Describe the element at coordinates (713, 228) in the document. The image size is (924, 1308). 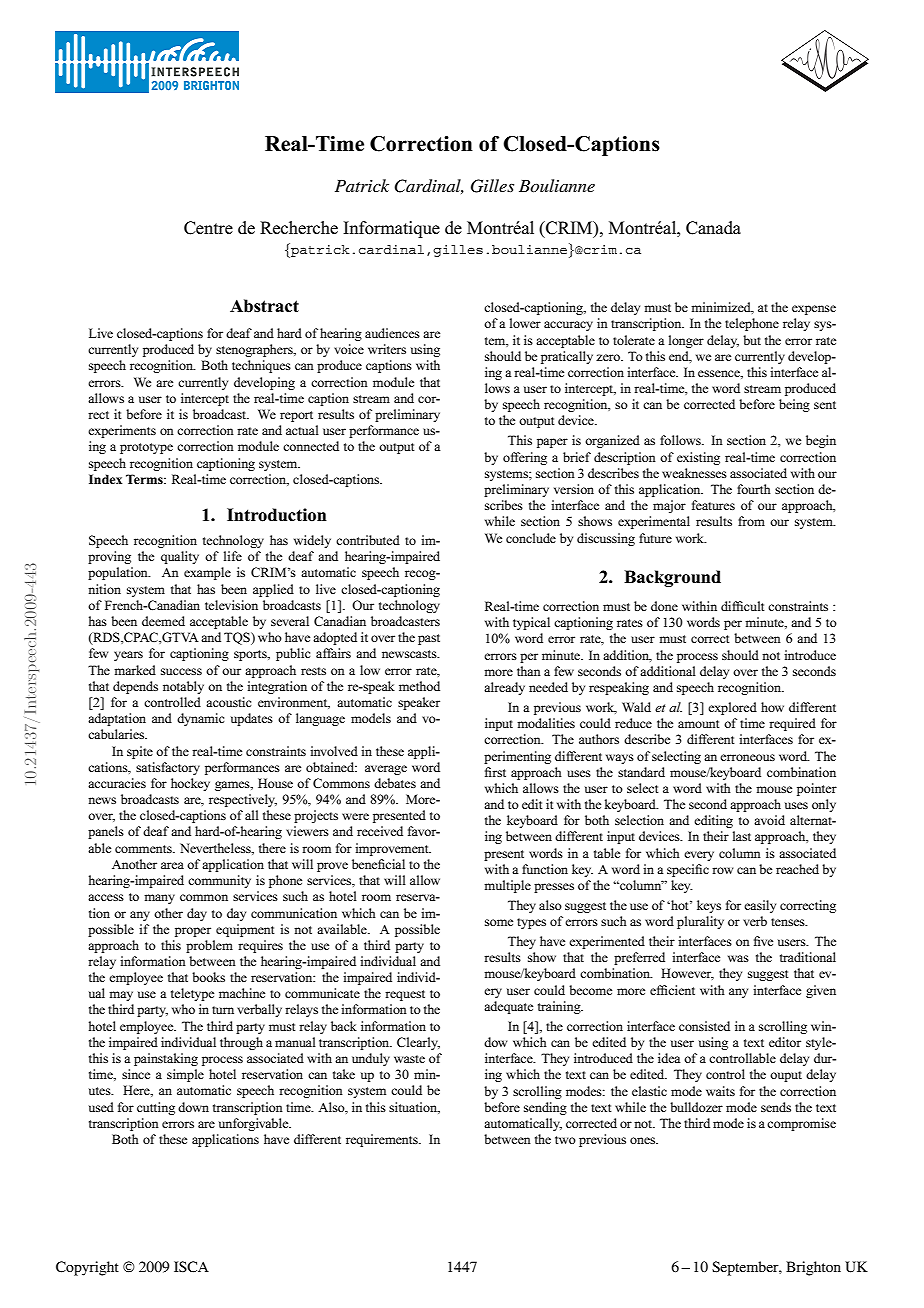
I see `Canada` at that location.
